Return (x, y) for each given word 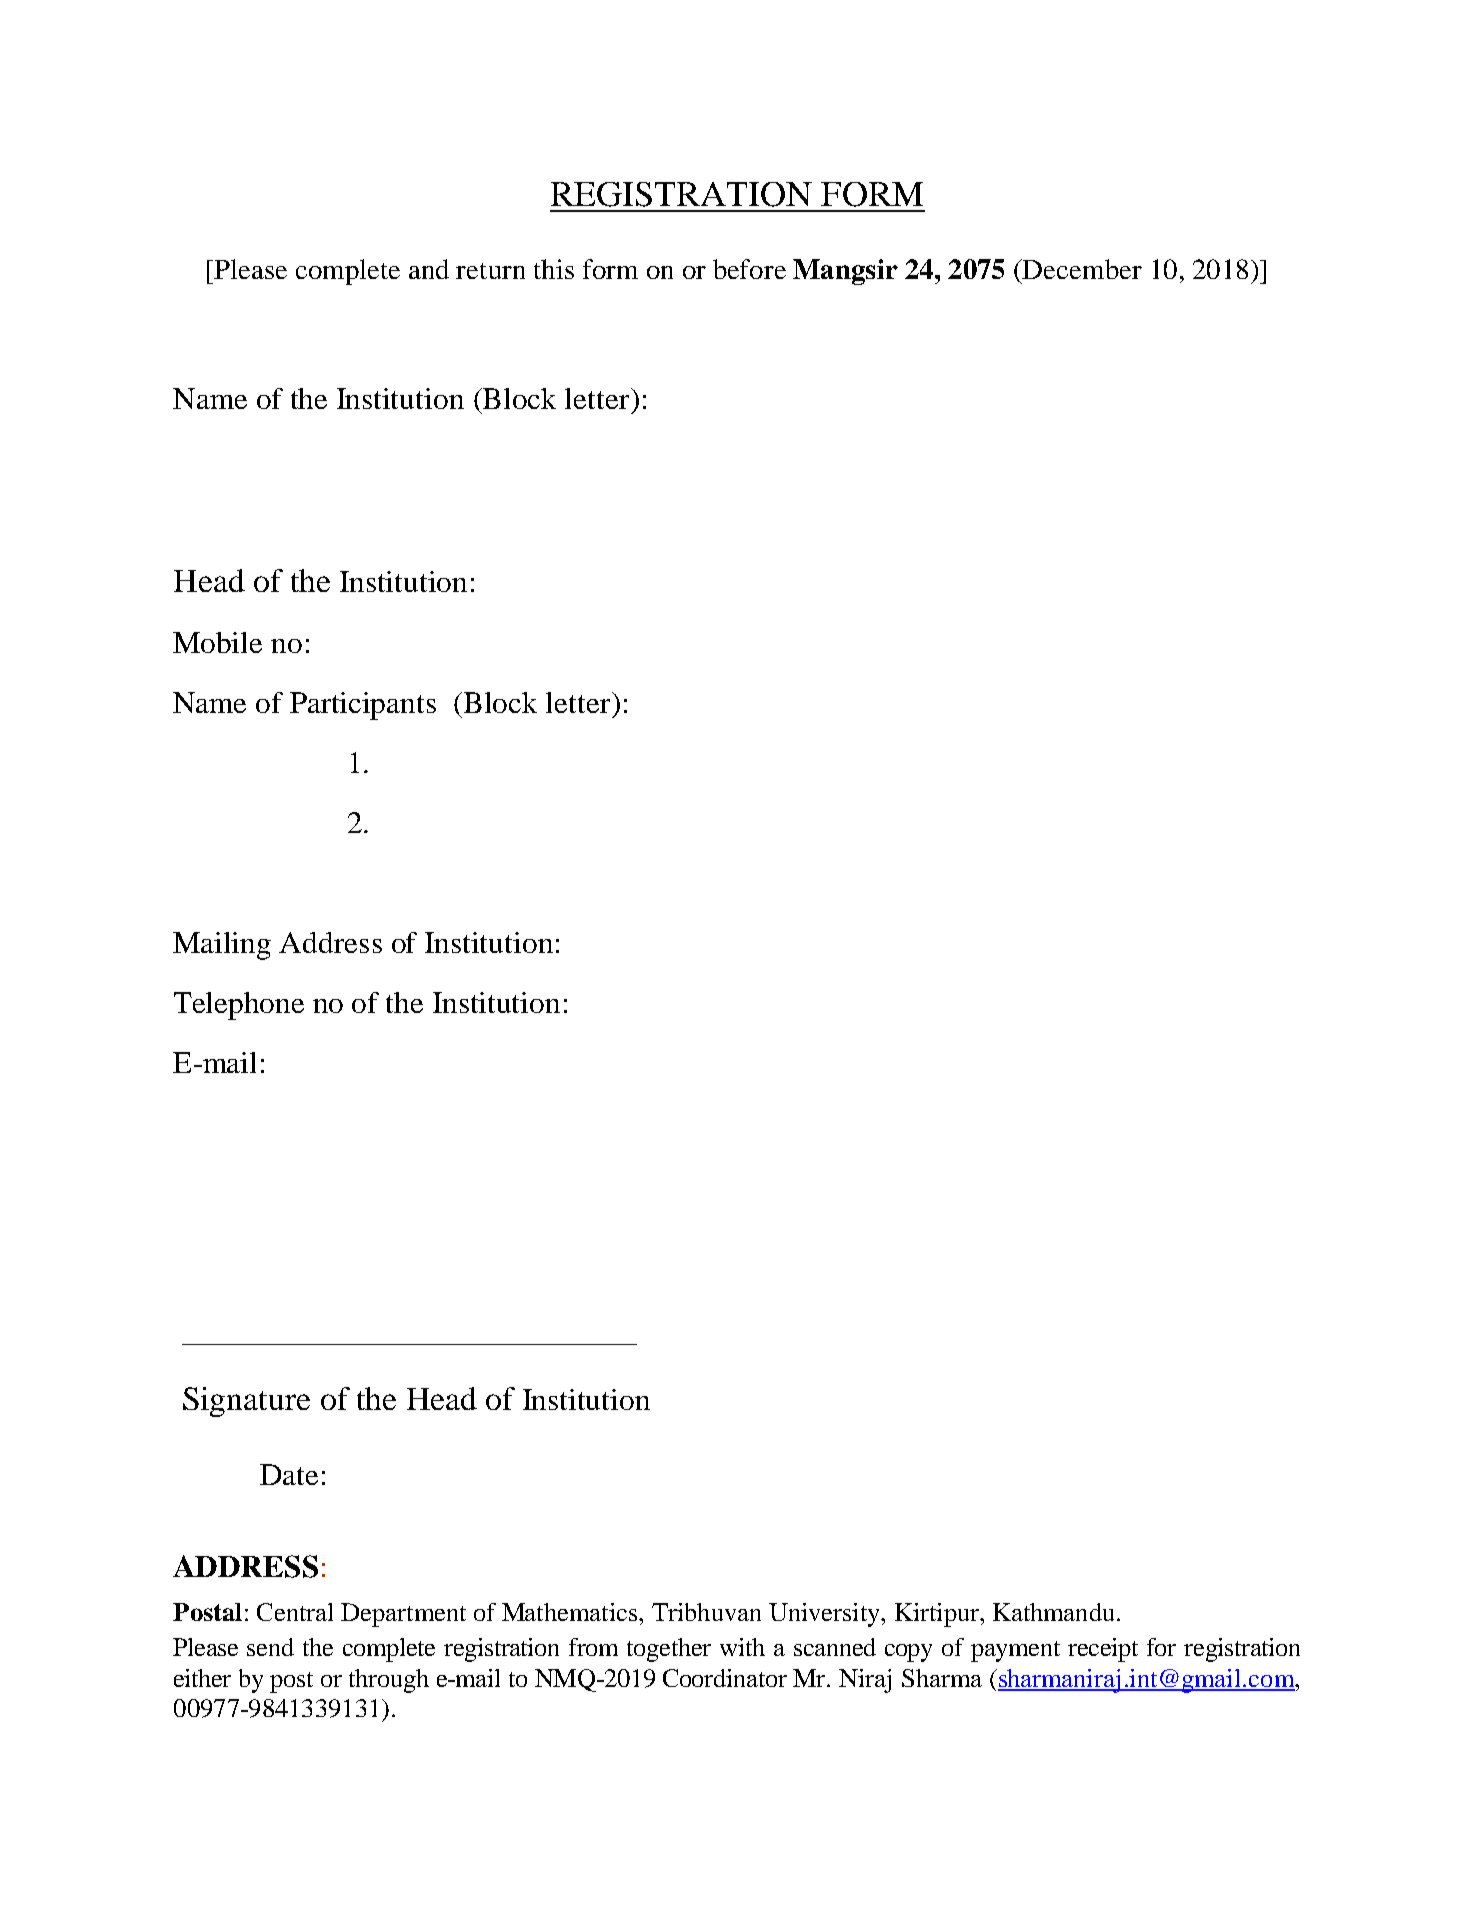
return (490, 271)
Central (295, 1612)
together (669, 1650)
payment (1015, 1651)
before (749, 269)
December (1081, 269)
